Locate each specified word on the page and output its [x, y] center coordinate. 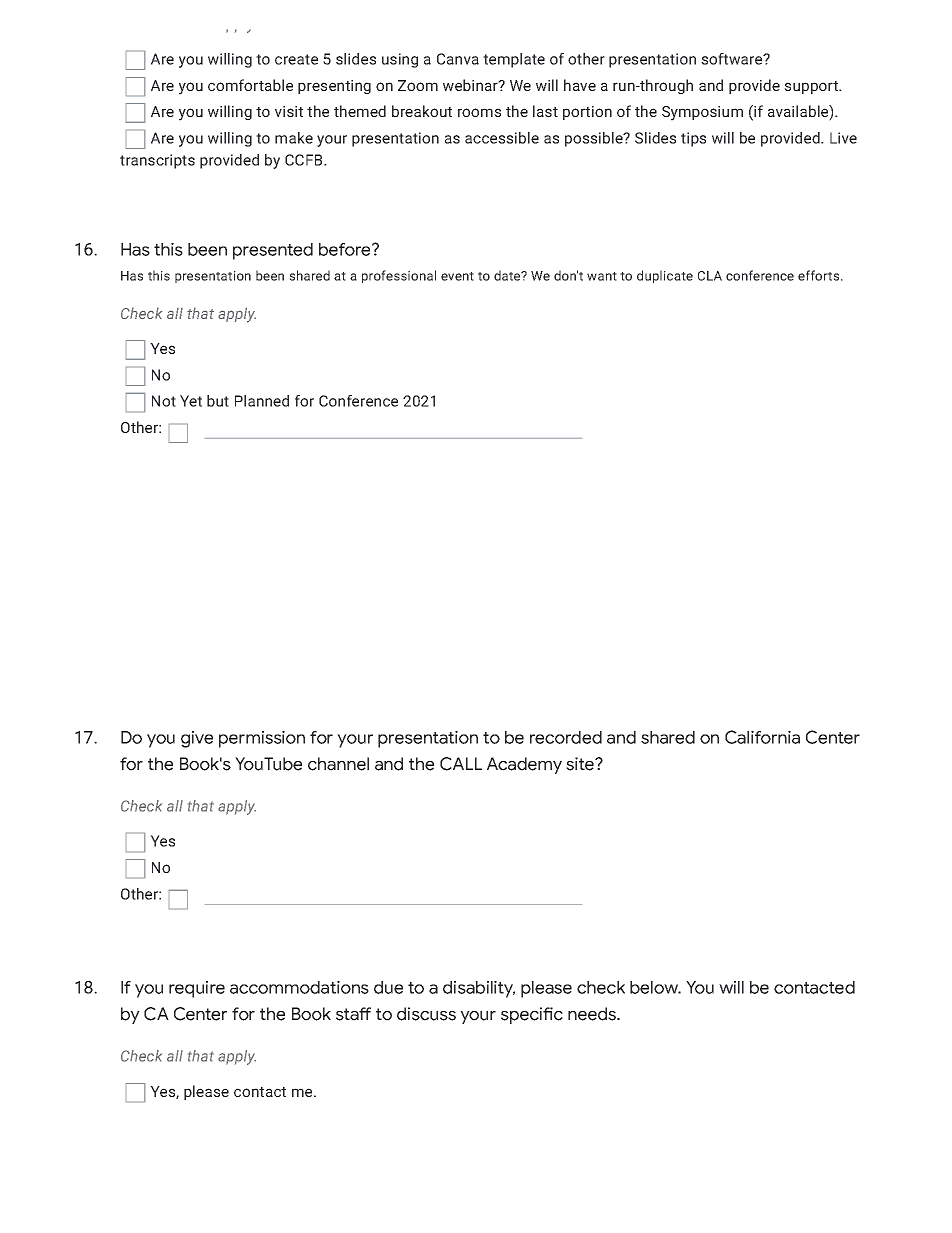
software [733, 59]
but [218, 401]
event [457, 276]
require [197, 989]
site [581, 764]
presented [273, 251]
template [514, 60]
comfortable [250, 85]
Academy [524, 765]
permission [262, 739]
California [762, 737]
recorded [566, 737]
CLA [710, 276]
